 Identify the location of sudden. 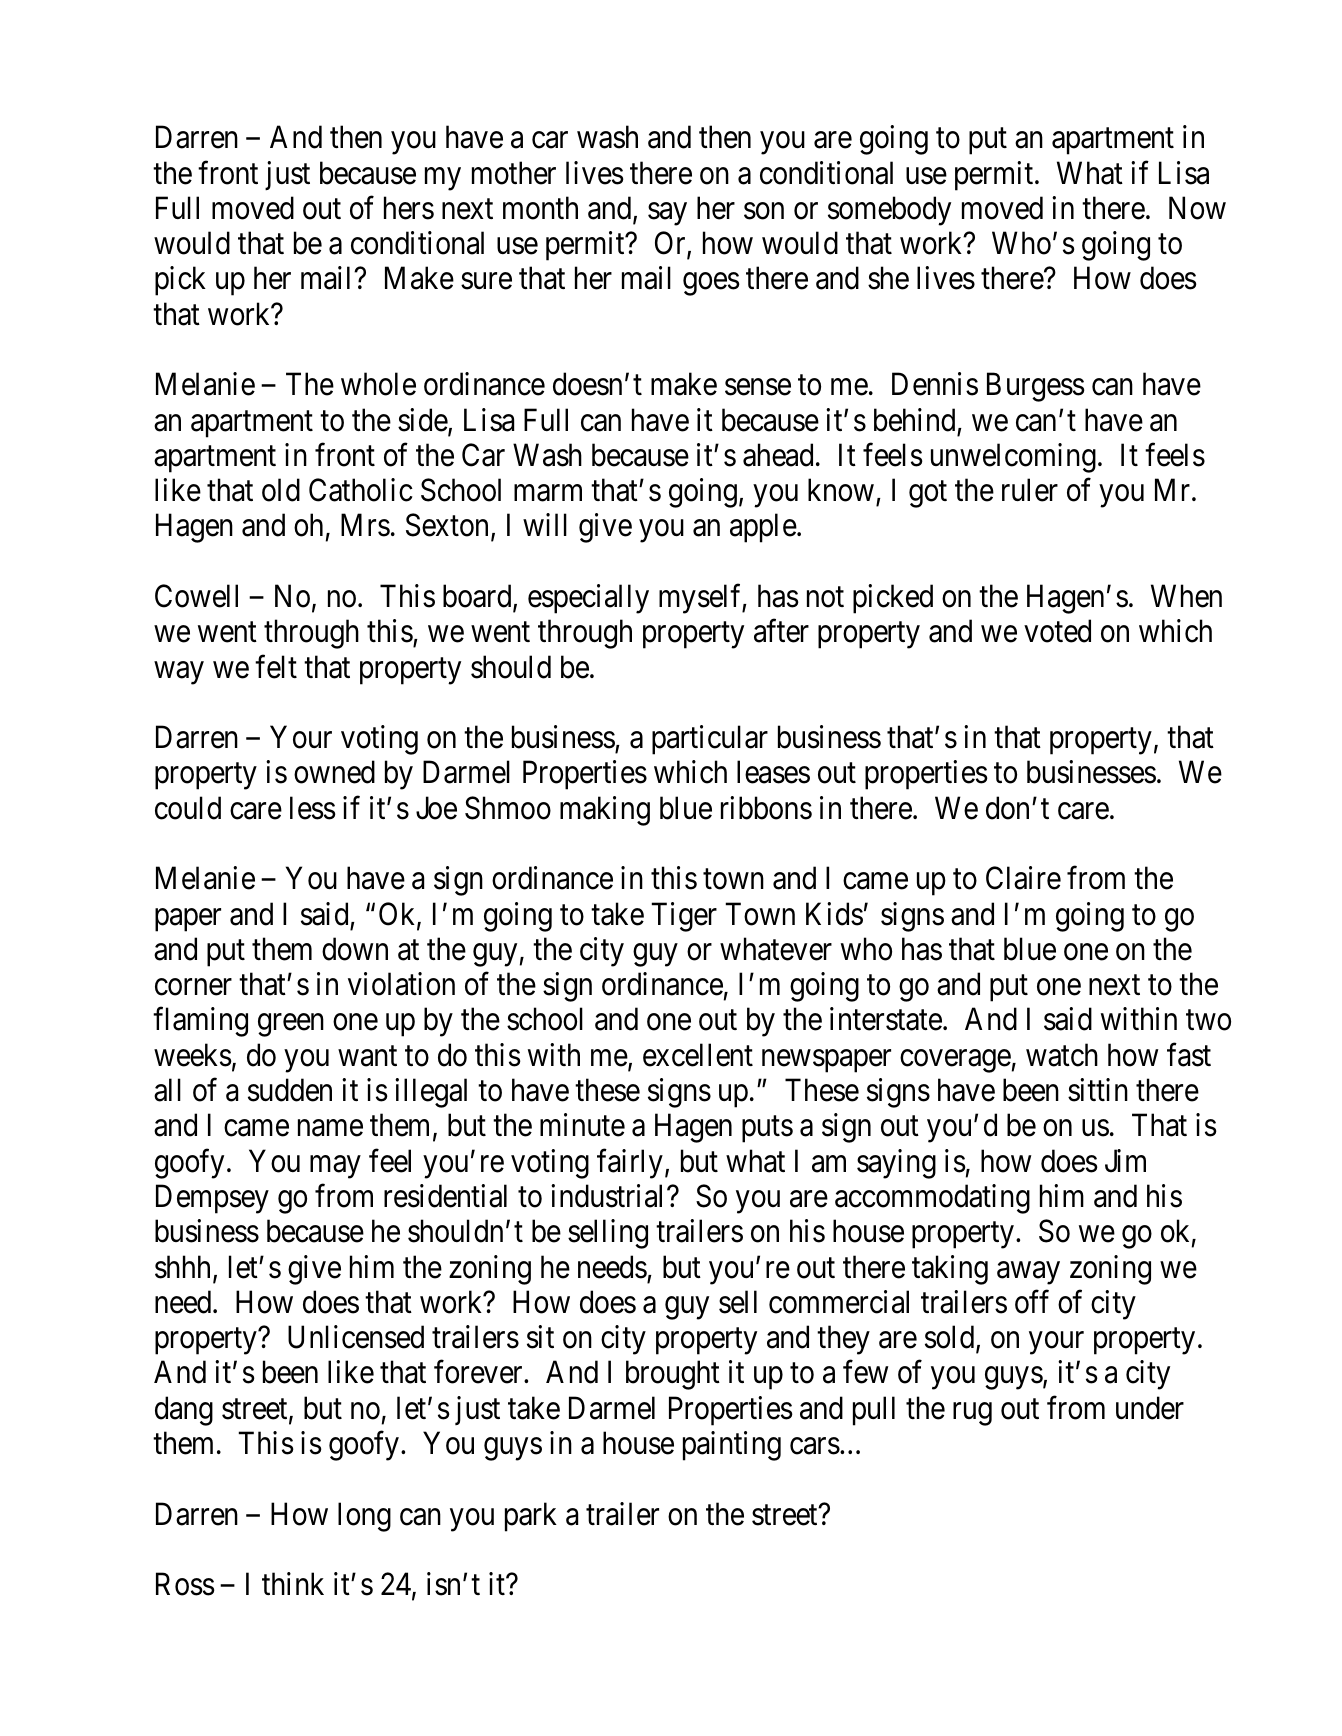
(290, 1090).
